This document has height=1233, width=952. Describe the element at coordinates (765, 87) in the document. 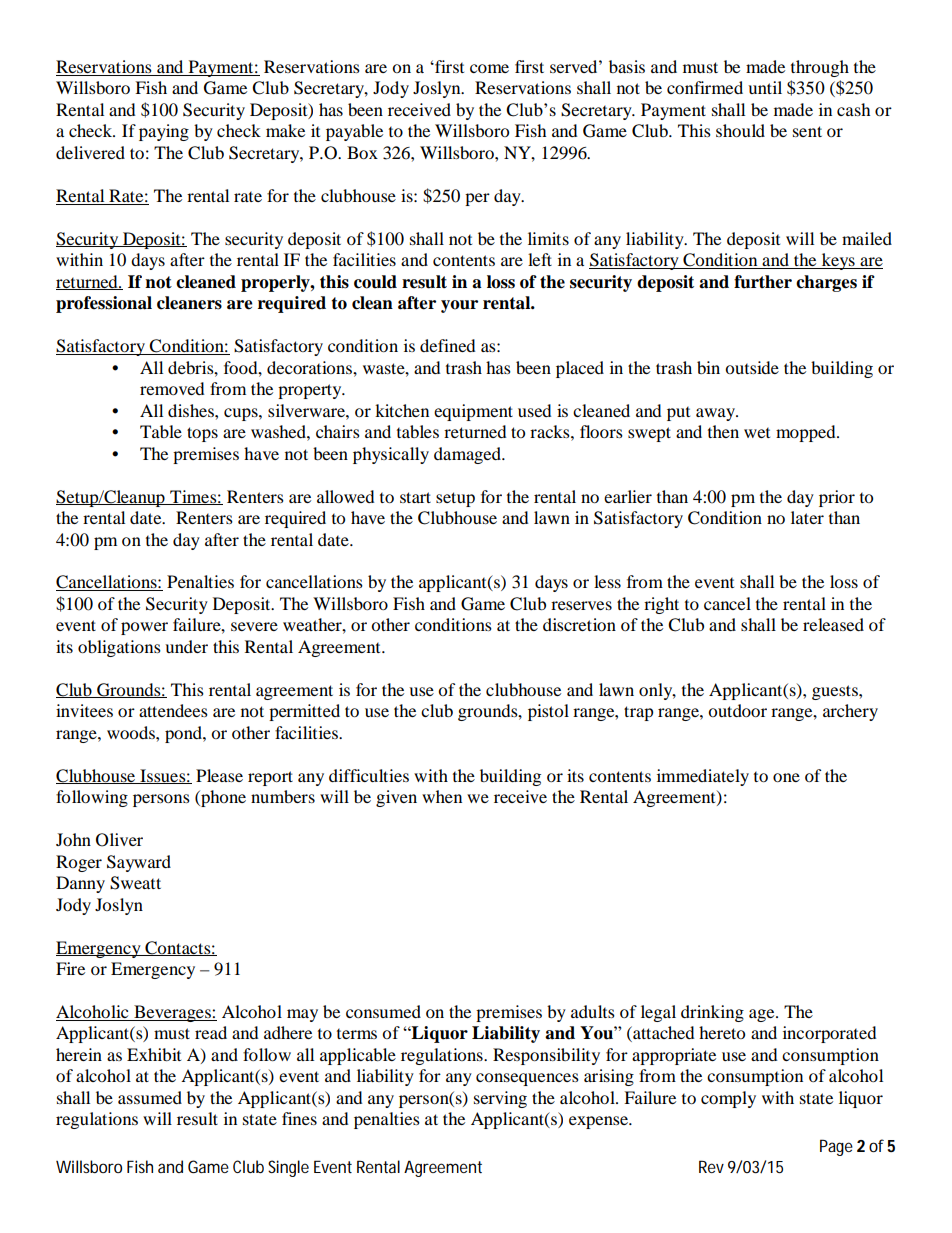

I see `until` at that location.
